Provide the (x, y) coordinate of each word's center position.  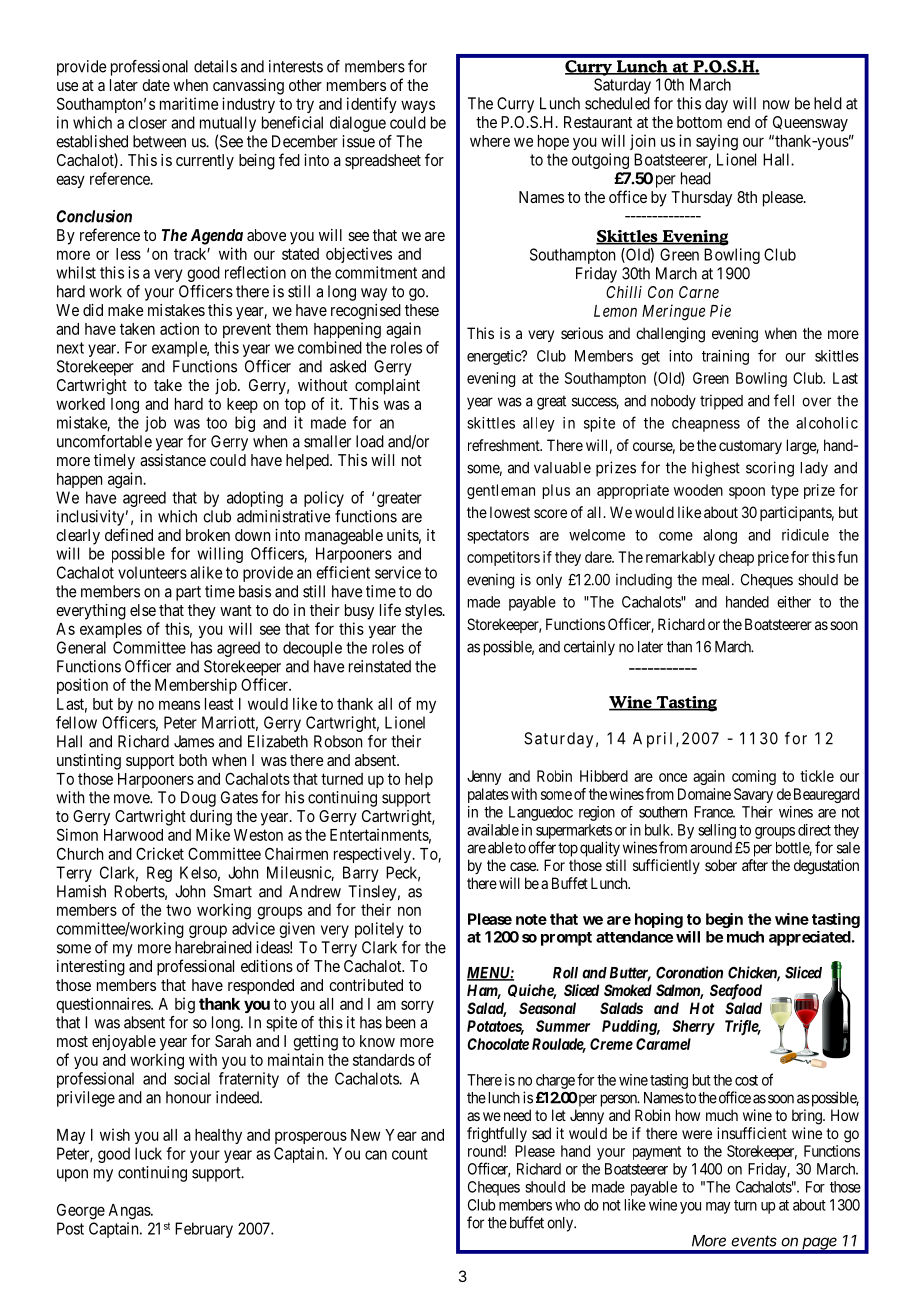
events (754, 1241)
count (410, 1154)
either (794, 602)
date (156, 85)
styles (424, 612)
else (143, 610)
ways (418, 106)
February (204, 1230)
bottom (699, 122)
